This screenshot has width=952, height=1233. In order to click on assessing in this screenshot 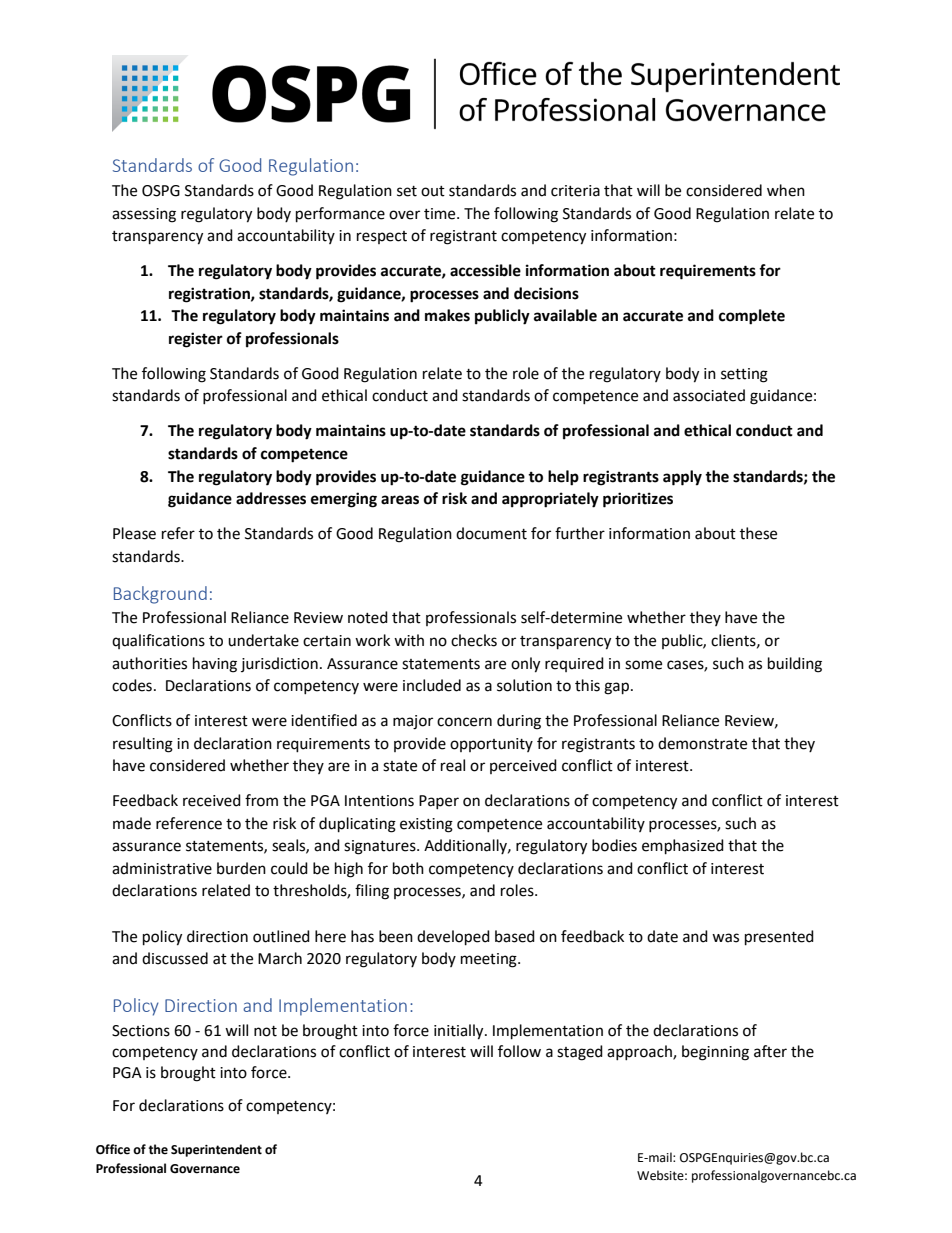, I will do `click(144, 215)`.
